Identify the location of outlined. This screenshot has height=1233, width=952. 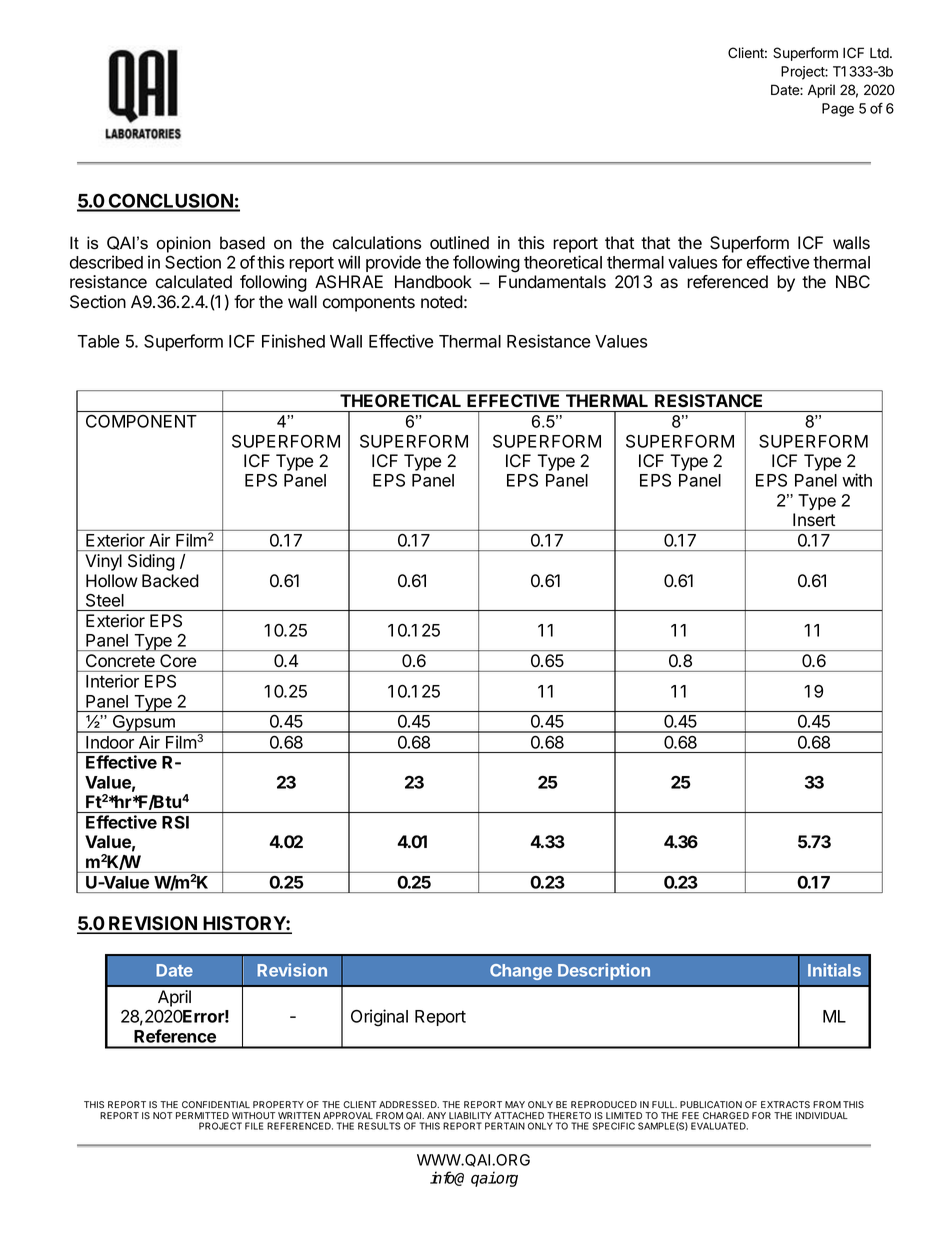
(459, 243).
